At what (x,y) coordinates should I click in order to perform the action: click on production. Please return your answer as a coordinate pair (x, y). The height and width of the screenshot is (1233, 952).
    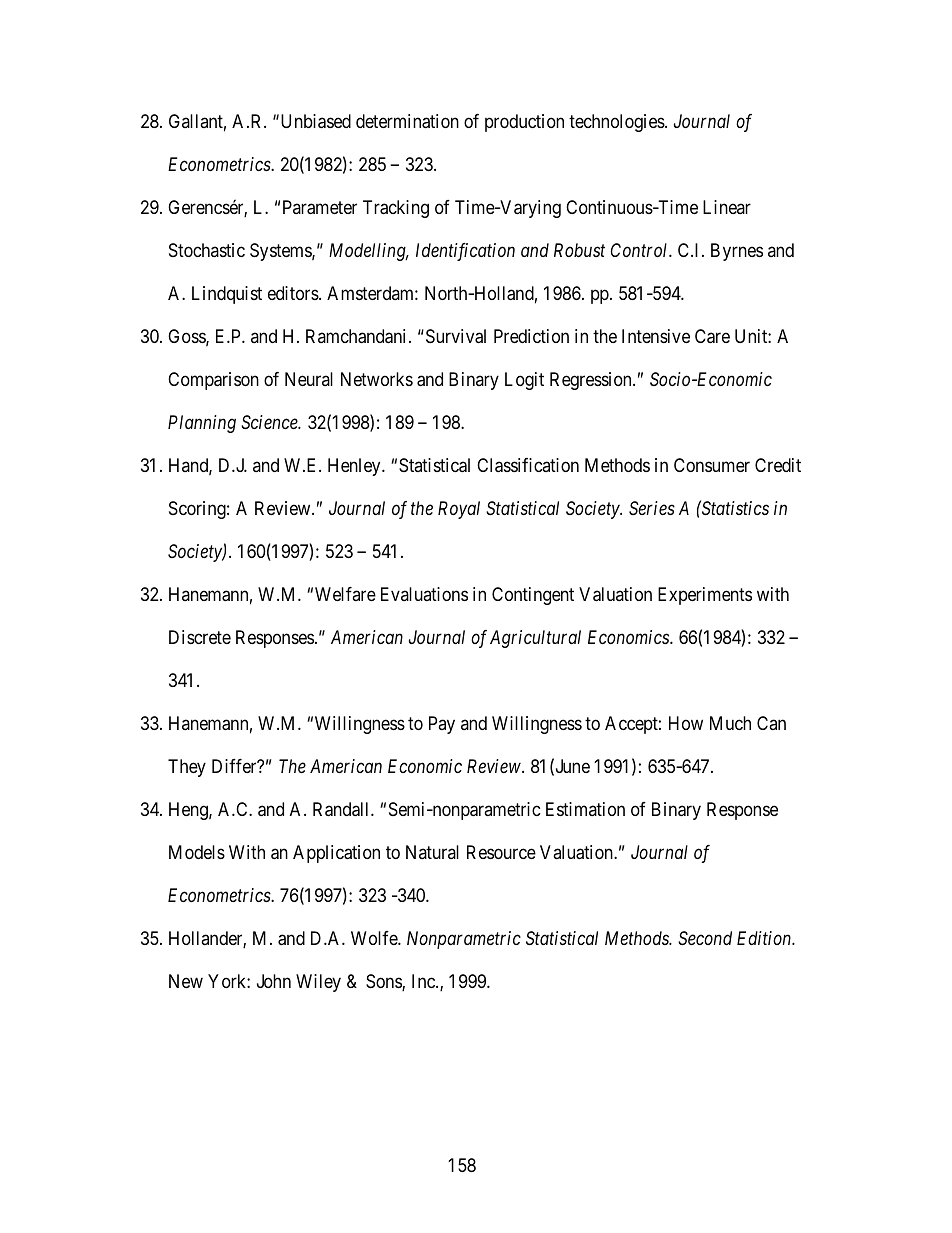
    Looking at the image, I should click on (524, 123).
